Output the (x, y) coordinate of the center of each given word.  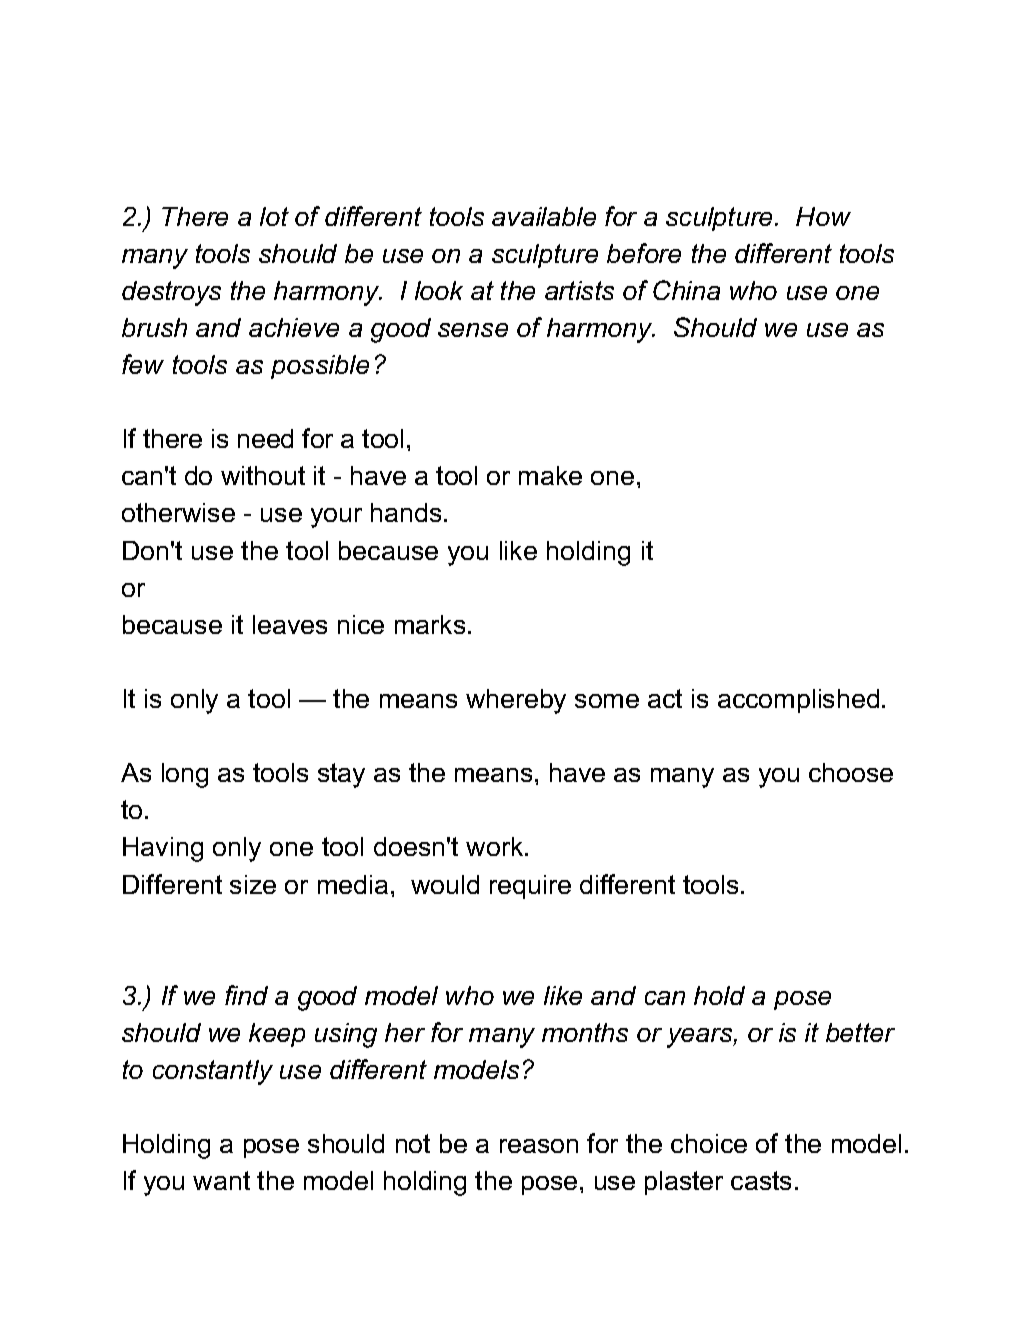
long (185, 775)
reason (539, 1146)
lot (274, 216)
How (823, 216)
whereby (516, 701)
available (544, 216)
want (221, 1180)
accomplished (798, 701)
